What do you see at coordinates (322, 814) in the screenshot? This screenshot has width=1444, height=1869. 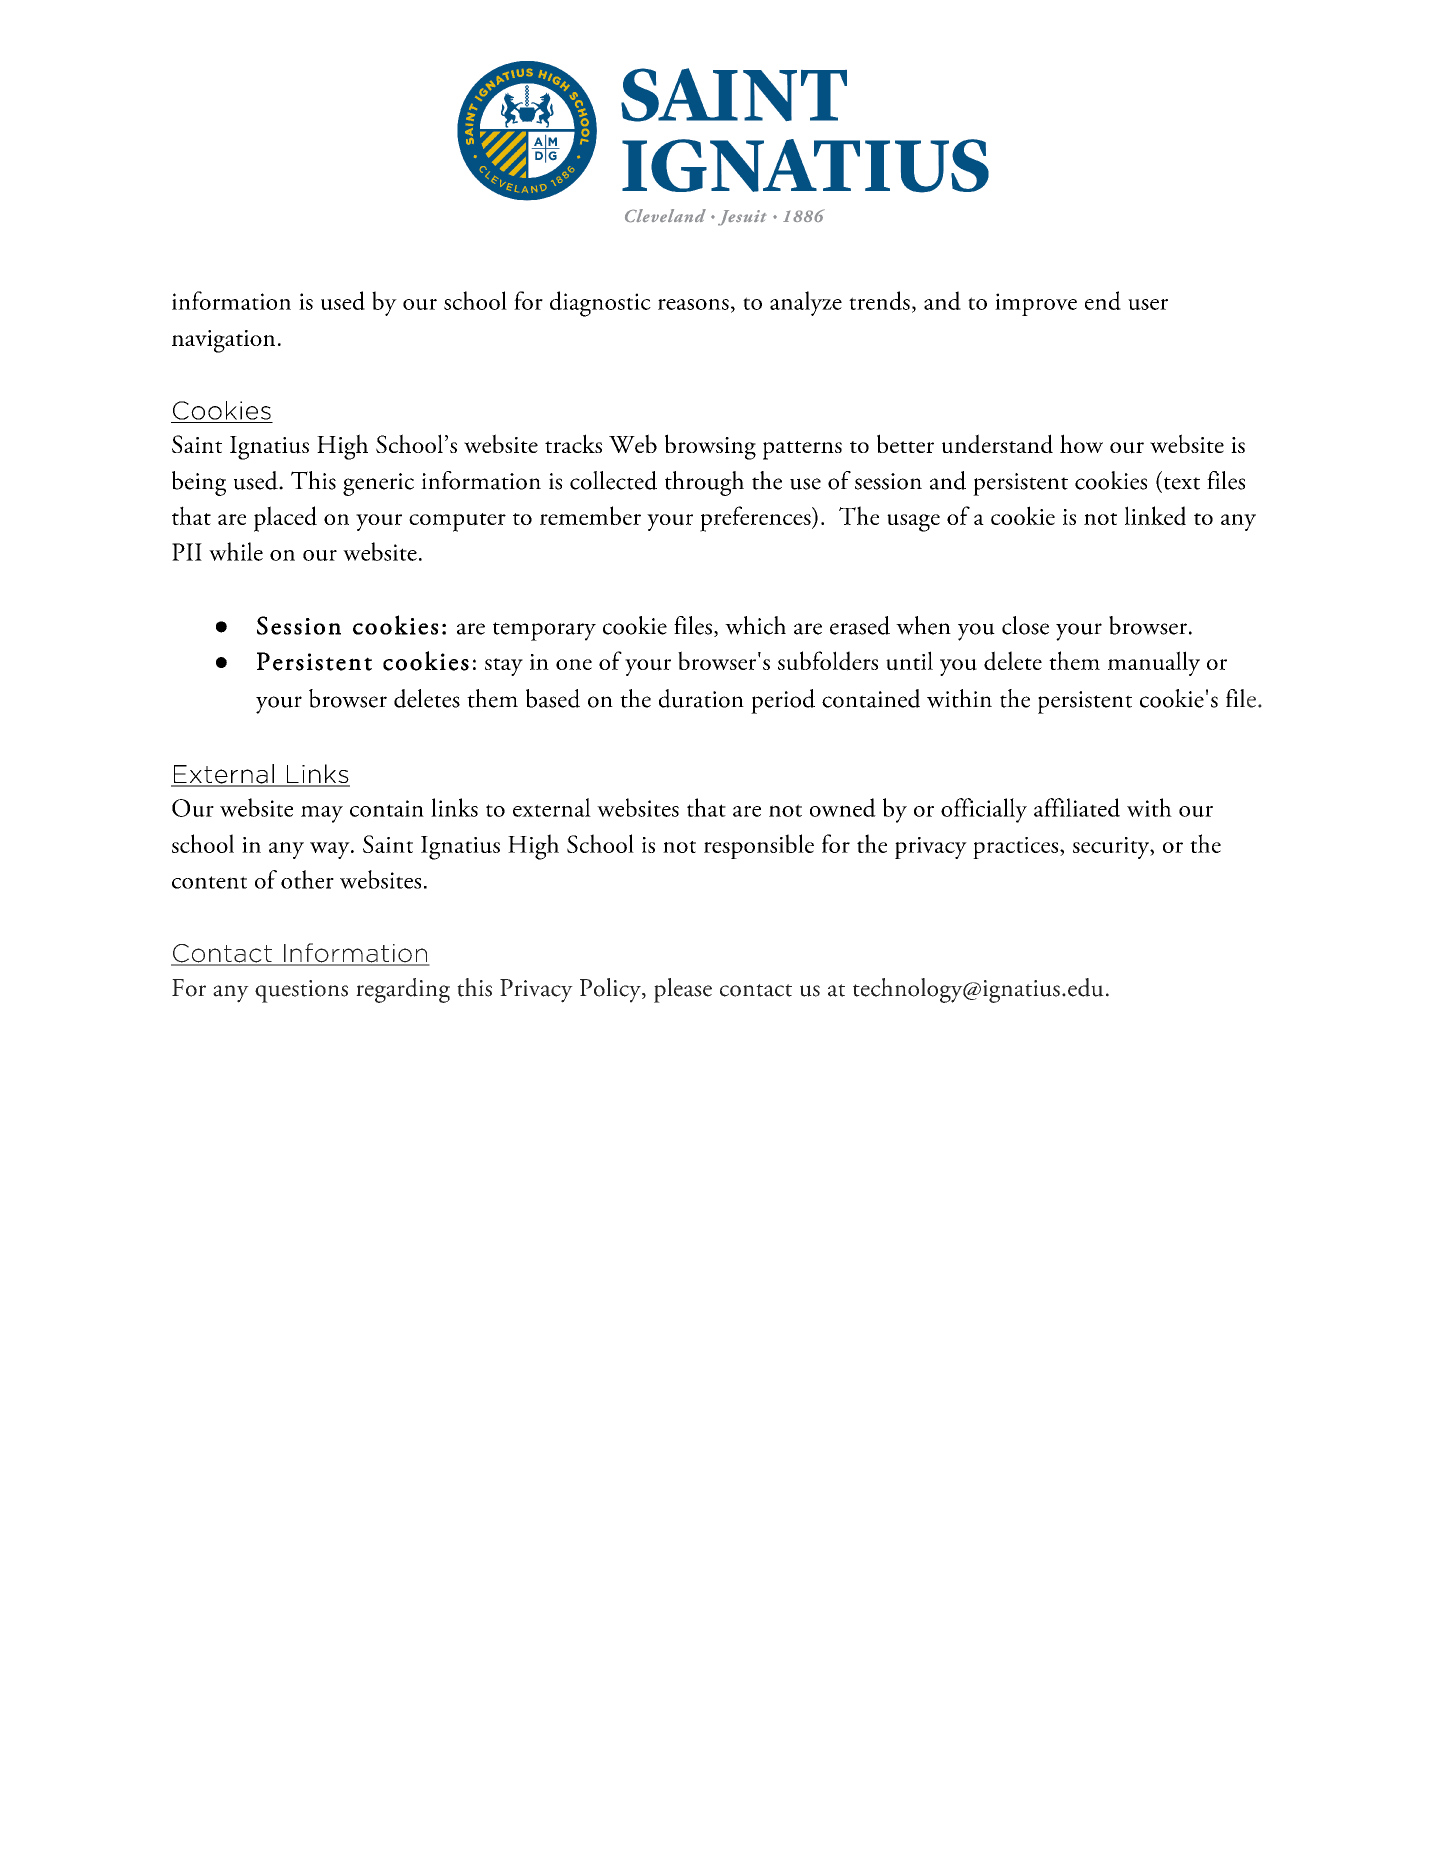 I see `may` at bounding box center [322, 814].
